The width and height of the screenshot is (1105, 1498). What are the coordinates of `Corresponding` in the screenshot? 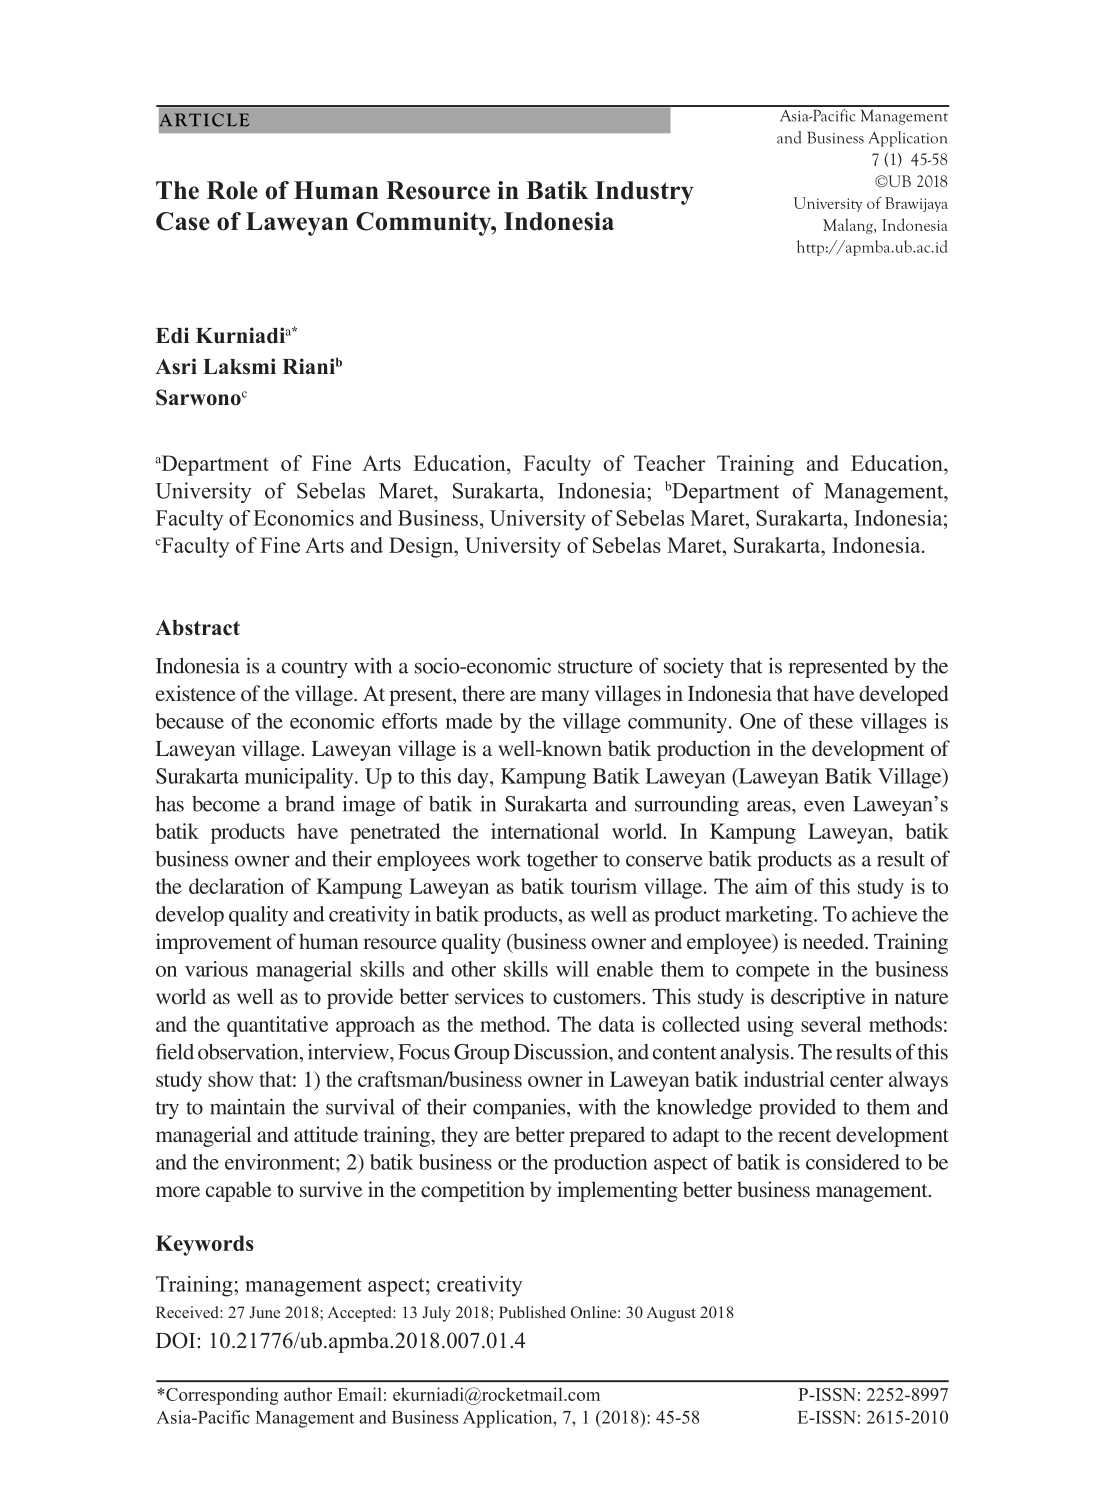 It's located at (222, 1396).
